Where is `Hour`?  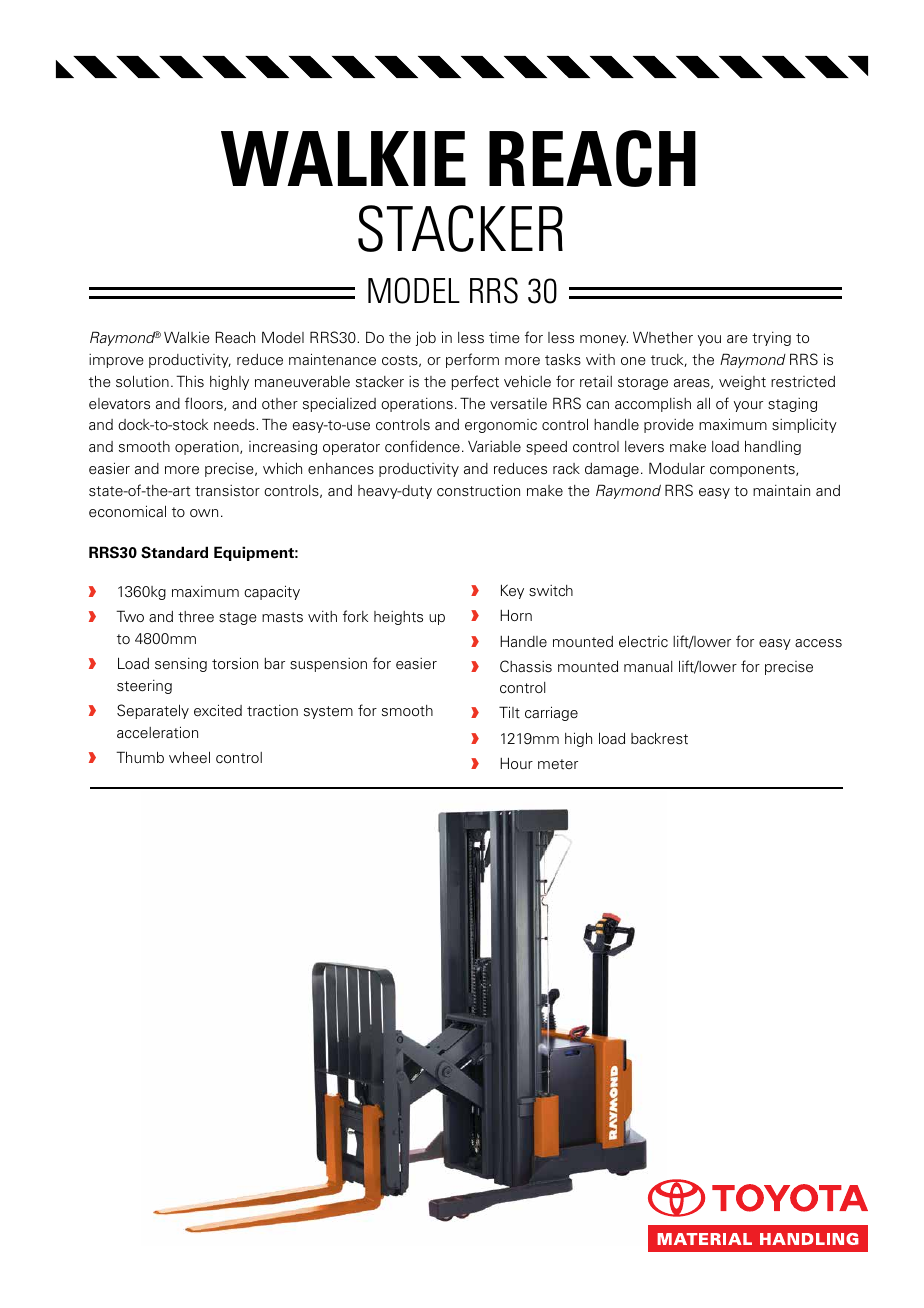
Hour is located at coordinates (516, 763).
